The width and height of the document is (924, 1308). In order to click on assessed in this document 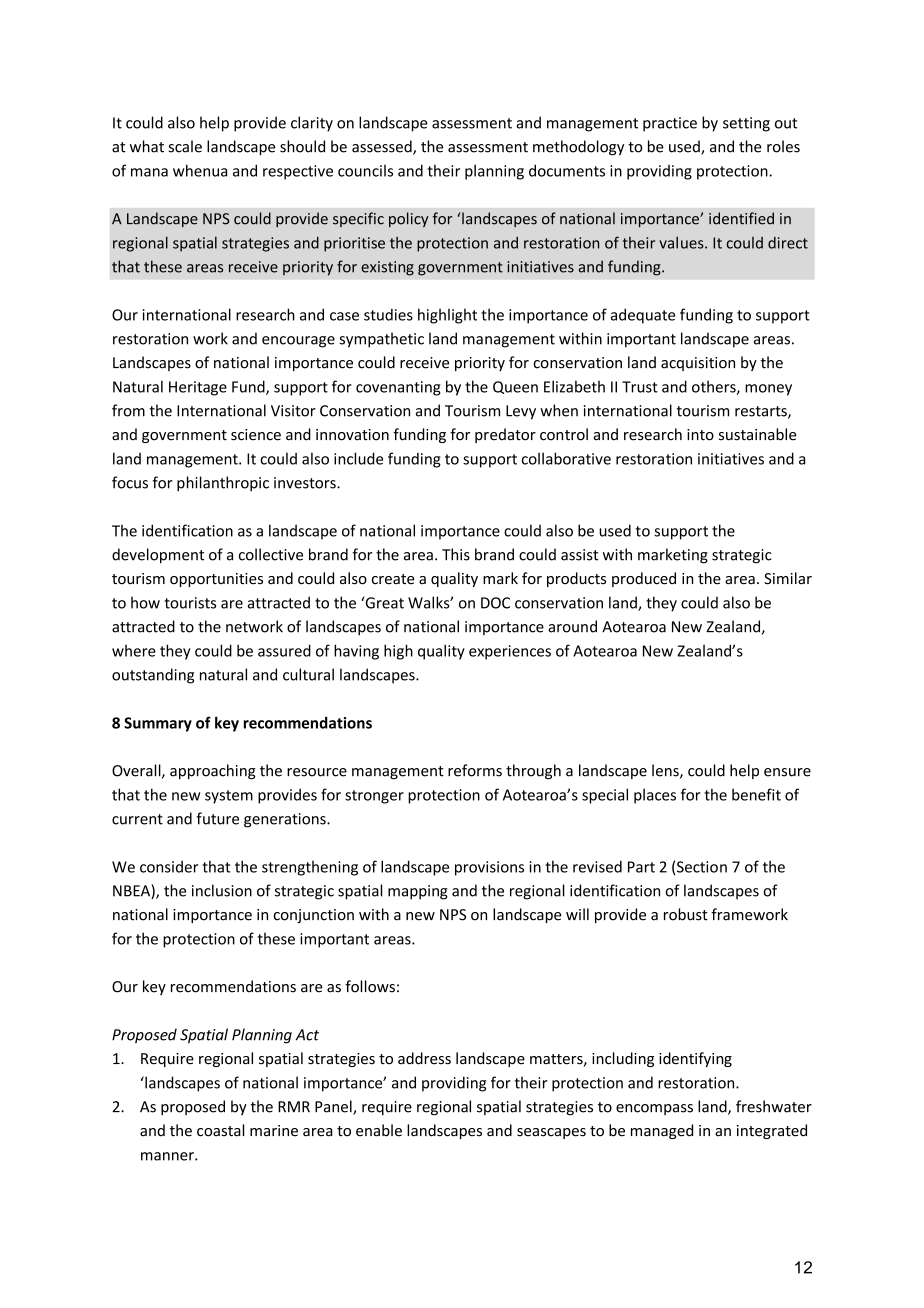, I will do `click(383, 147)`.
